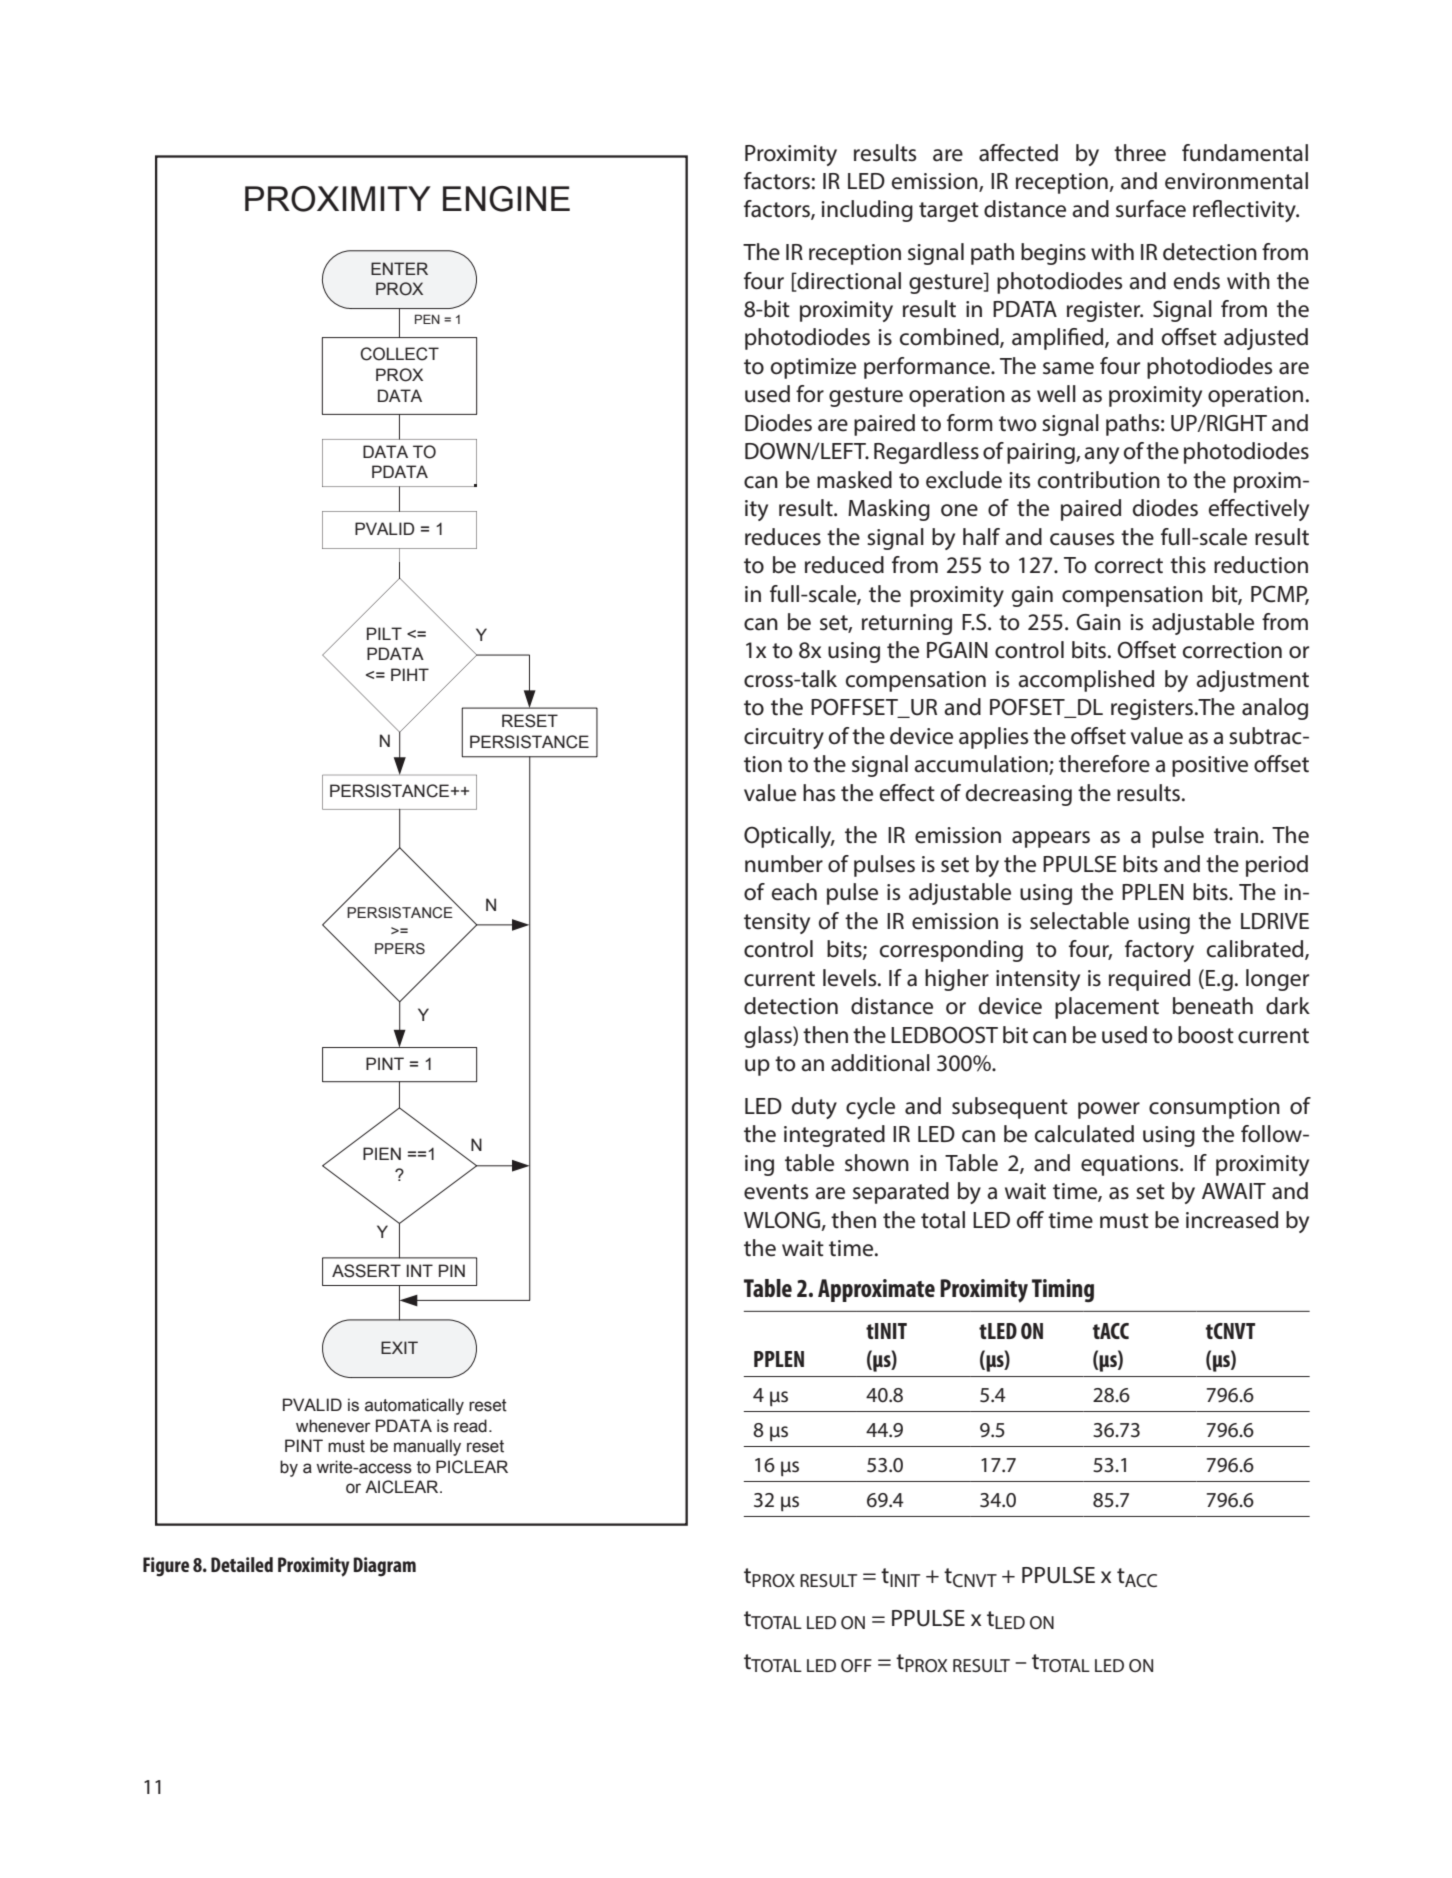  Describe the element at coordinates (399, 268) in the screenshot. I see `ENTER` at that location.
